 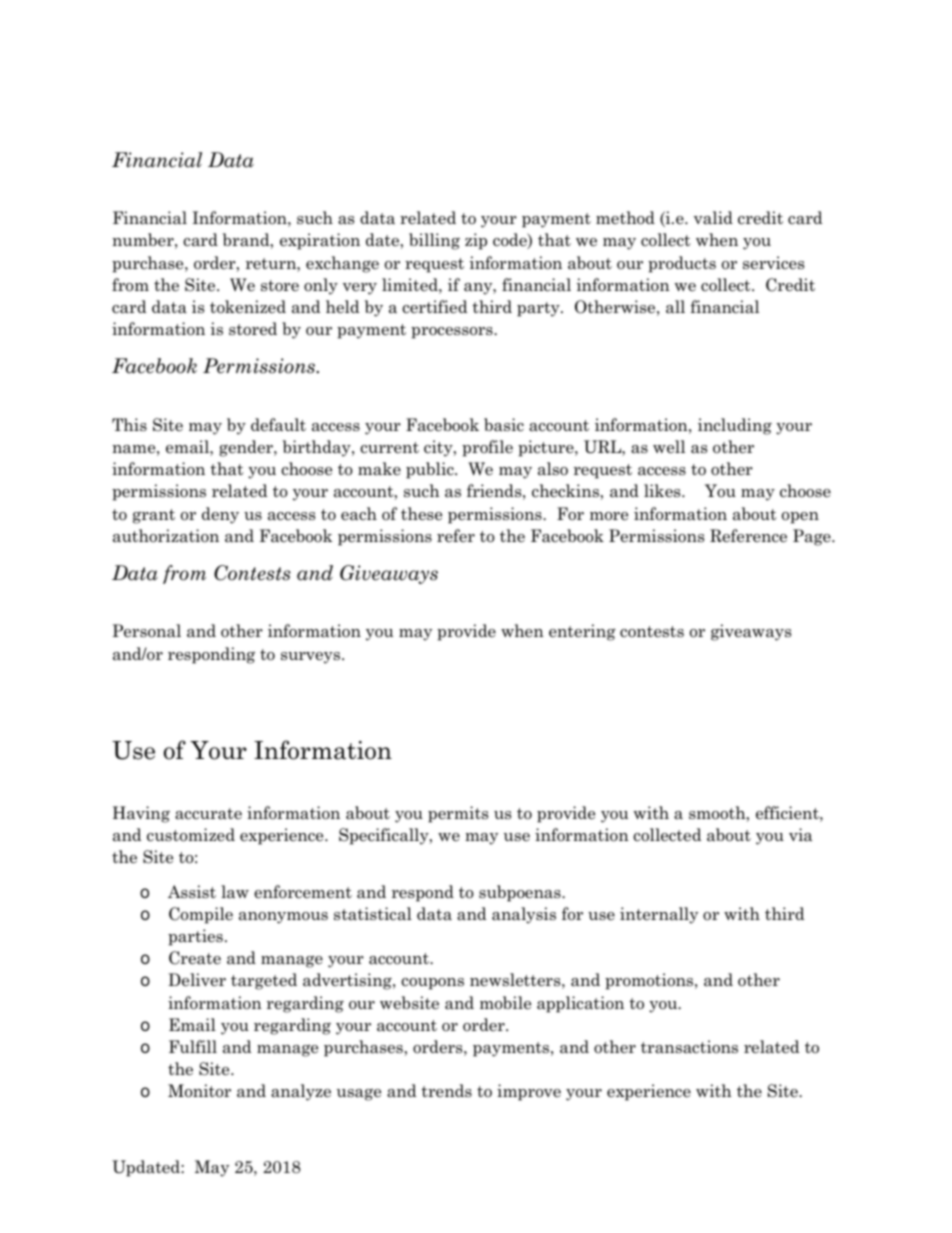 What do you see at coordinates (248, 307) in the screenshot?
I see `tokenized` at bounding box center [248, 307].
